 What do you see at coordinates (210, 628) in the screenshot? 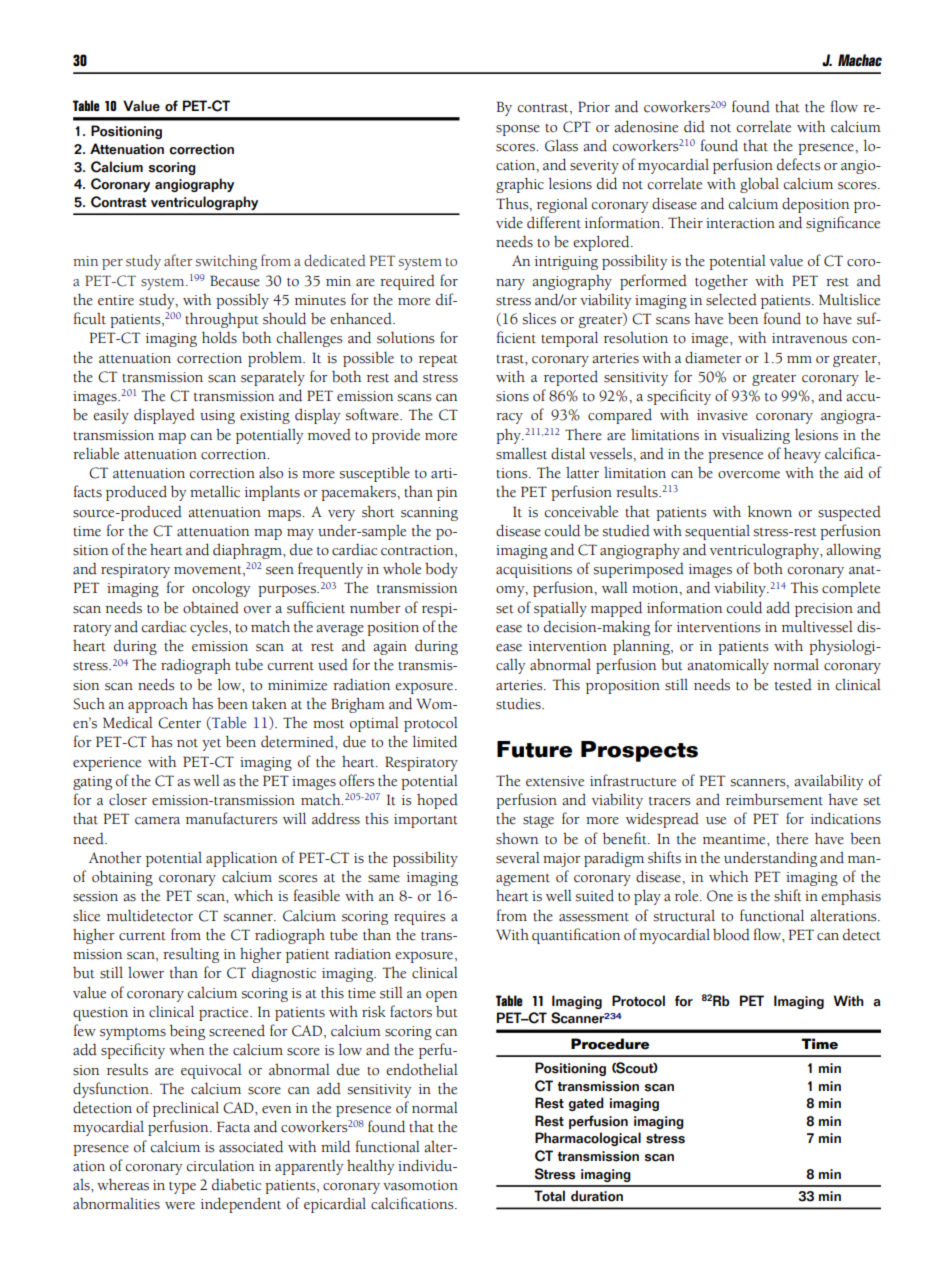
I see `cycles` at bounding box center [210, 628].
